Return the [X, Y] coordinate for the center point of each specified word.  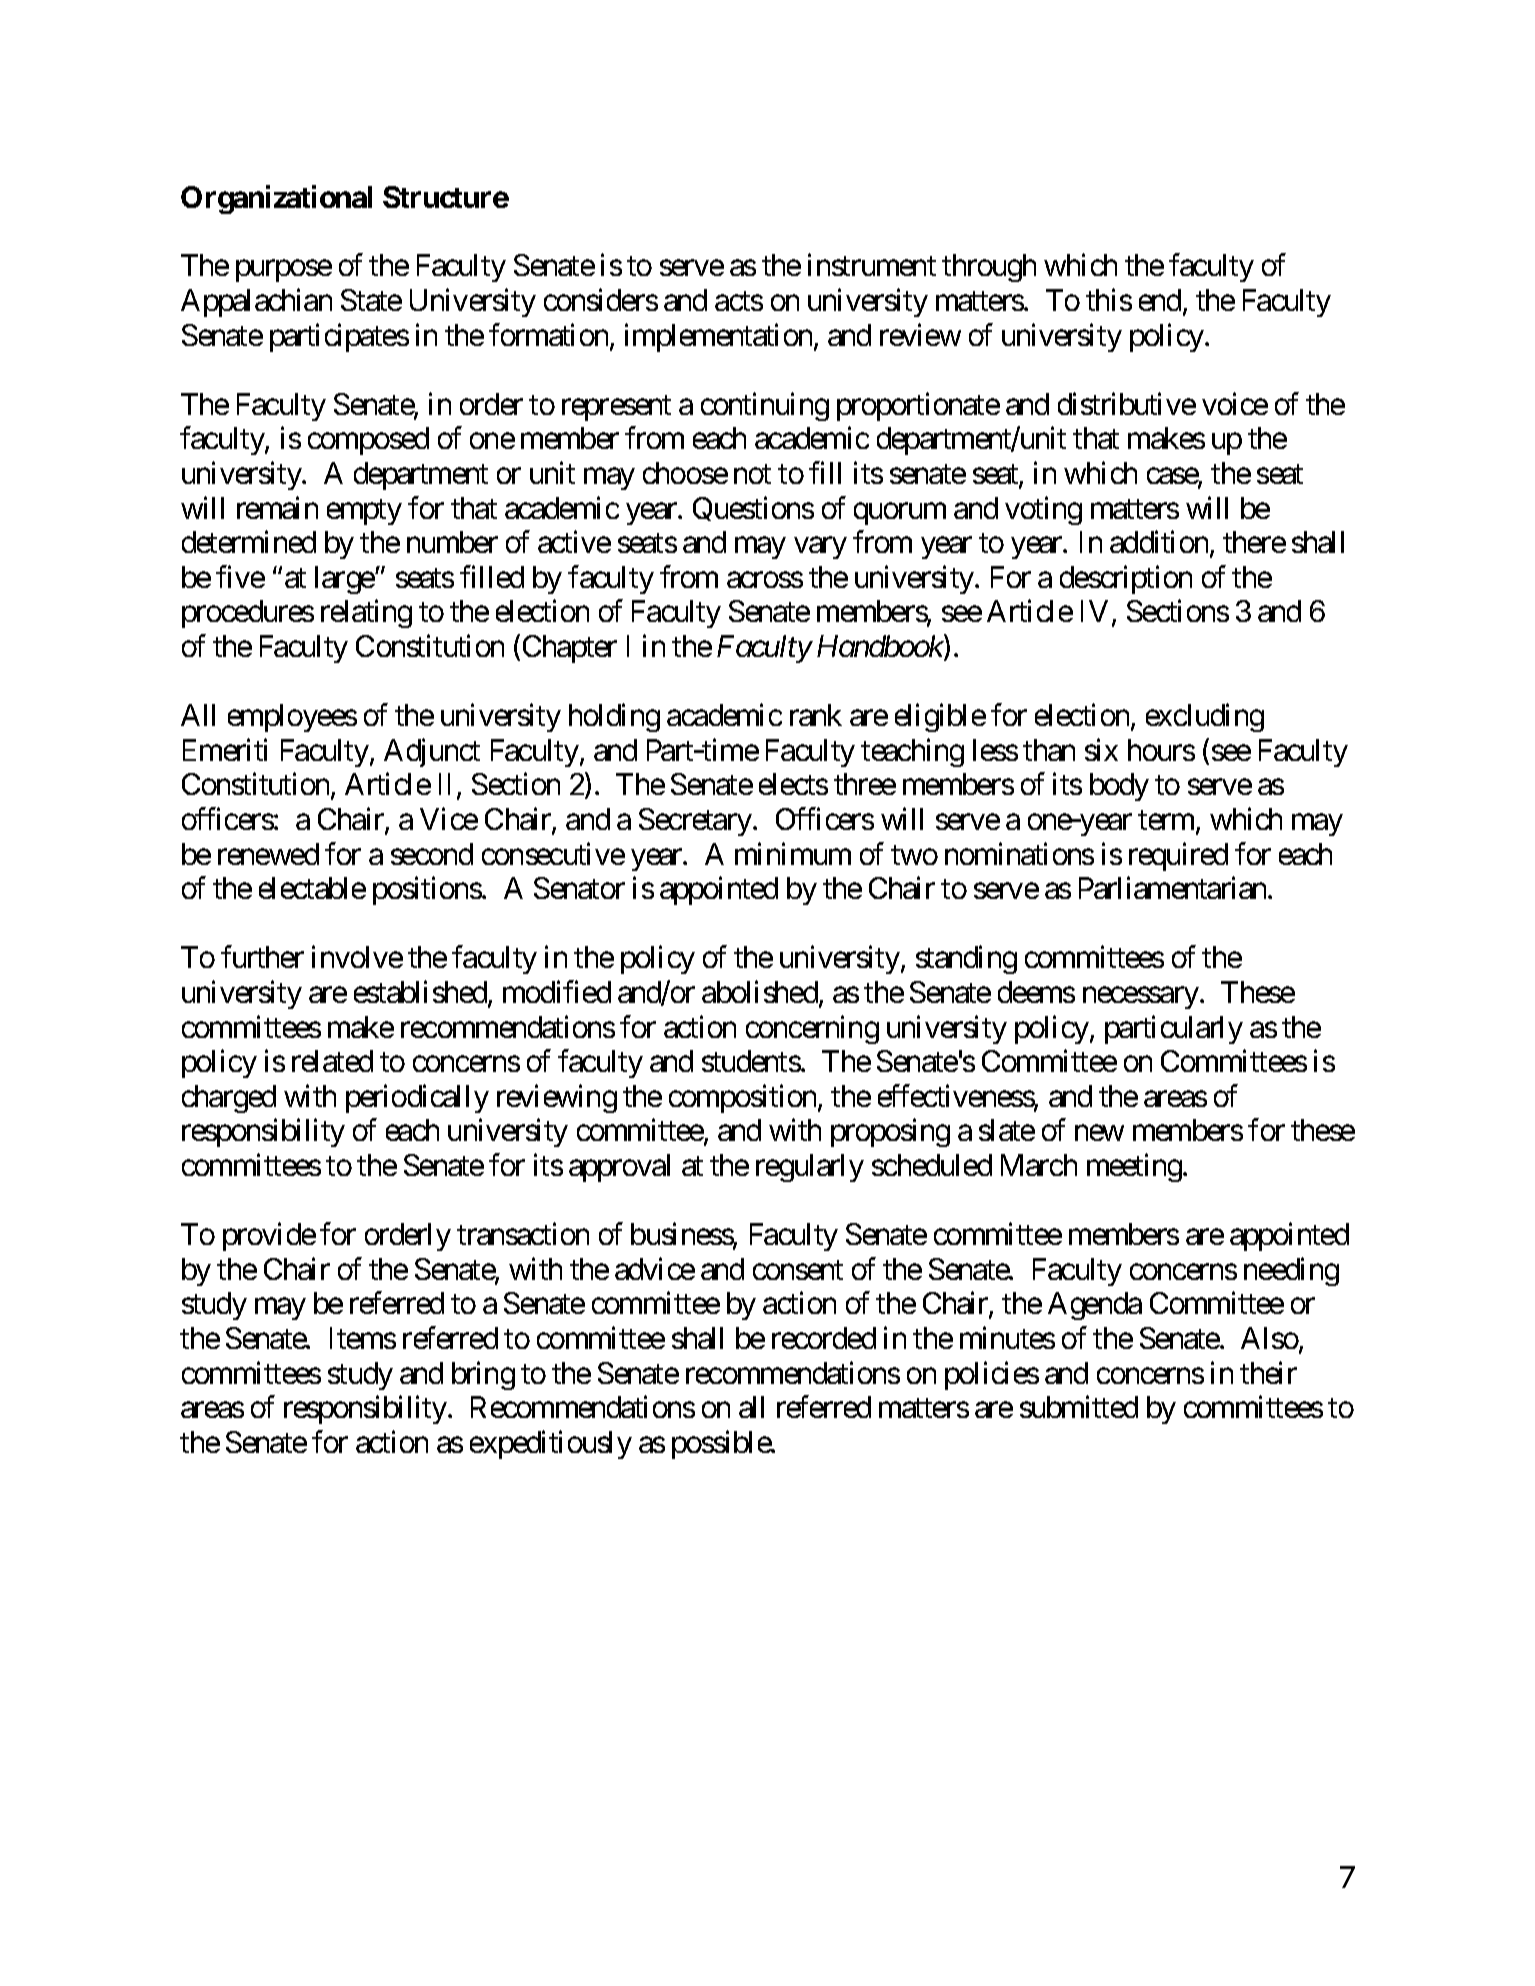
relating [366, 614]
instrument [872, 265]
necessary [1142, 998]
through [989, 268]
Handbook [881, 647]
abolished [760, 992]
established [421, 993]
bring [483, 1375]
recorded [824, 1338]
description [1126, 579]
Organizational [276, 199]
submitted [1079, 1407]
